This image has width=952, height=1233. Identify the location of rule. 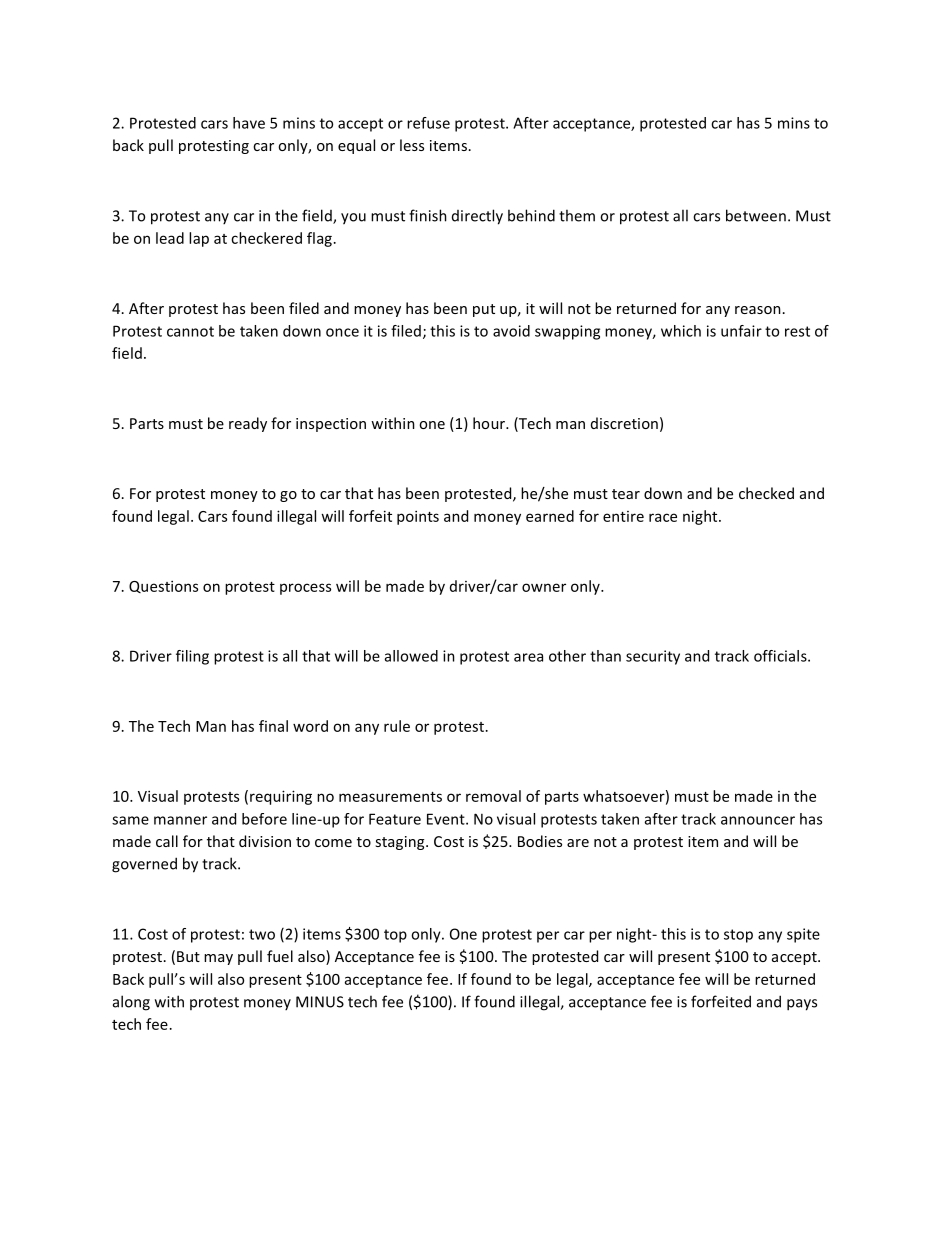
(397, 726).
